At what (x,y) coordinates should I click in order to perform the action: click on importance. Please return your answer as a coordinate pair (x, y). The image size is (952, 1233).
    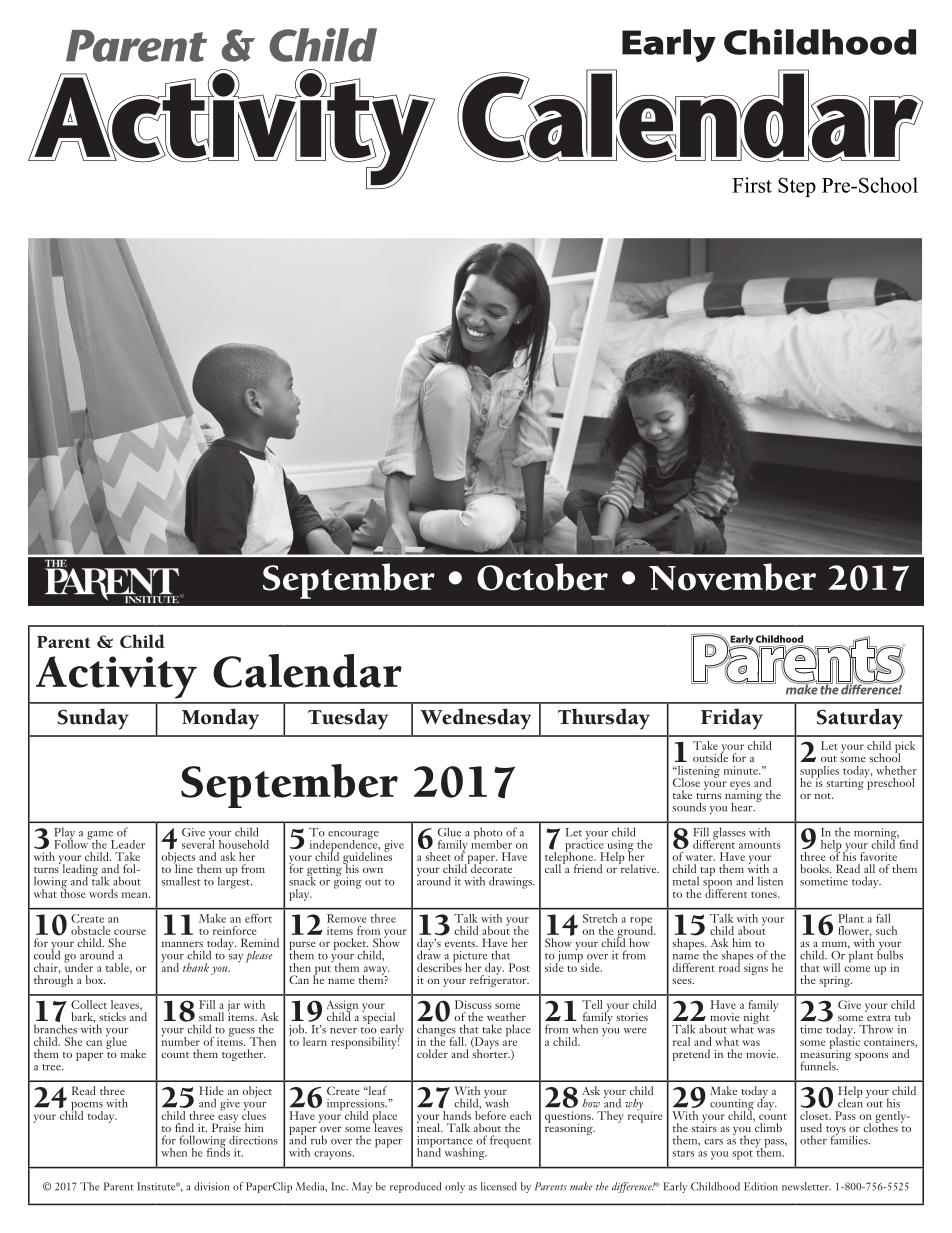
    Looking at the image, I should click on (445, 1143).
